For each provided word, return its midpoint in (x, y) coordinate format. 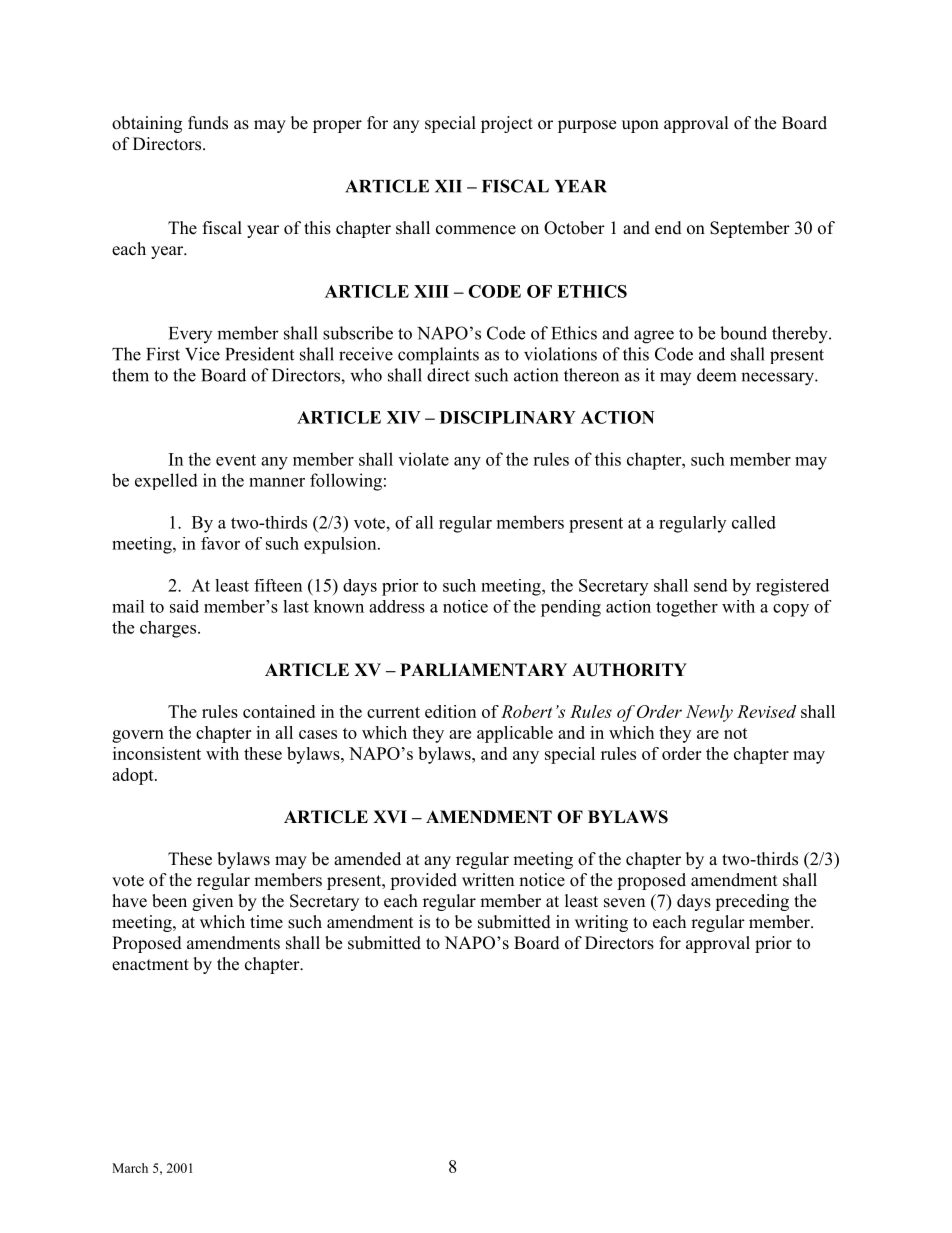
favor (220, 543)
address (397, 606)
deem (716, 375)
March (130, 1168)
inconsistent (157, 753)
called (754, 522)
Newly (709, 713)
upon (640, 126)
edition (450, 711)
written (488, 880)
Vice (202, 354)
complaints (438, 356)
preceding (752, 902)
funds (208, 123)
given (212, 902)
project (507, 124)
